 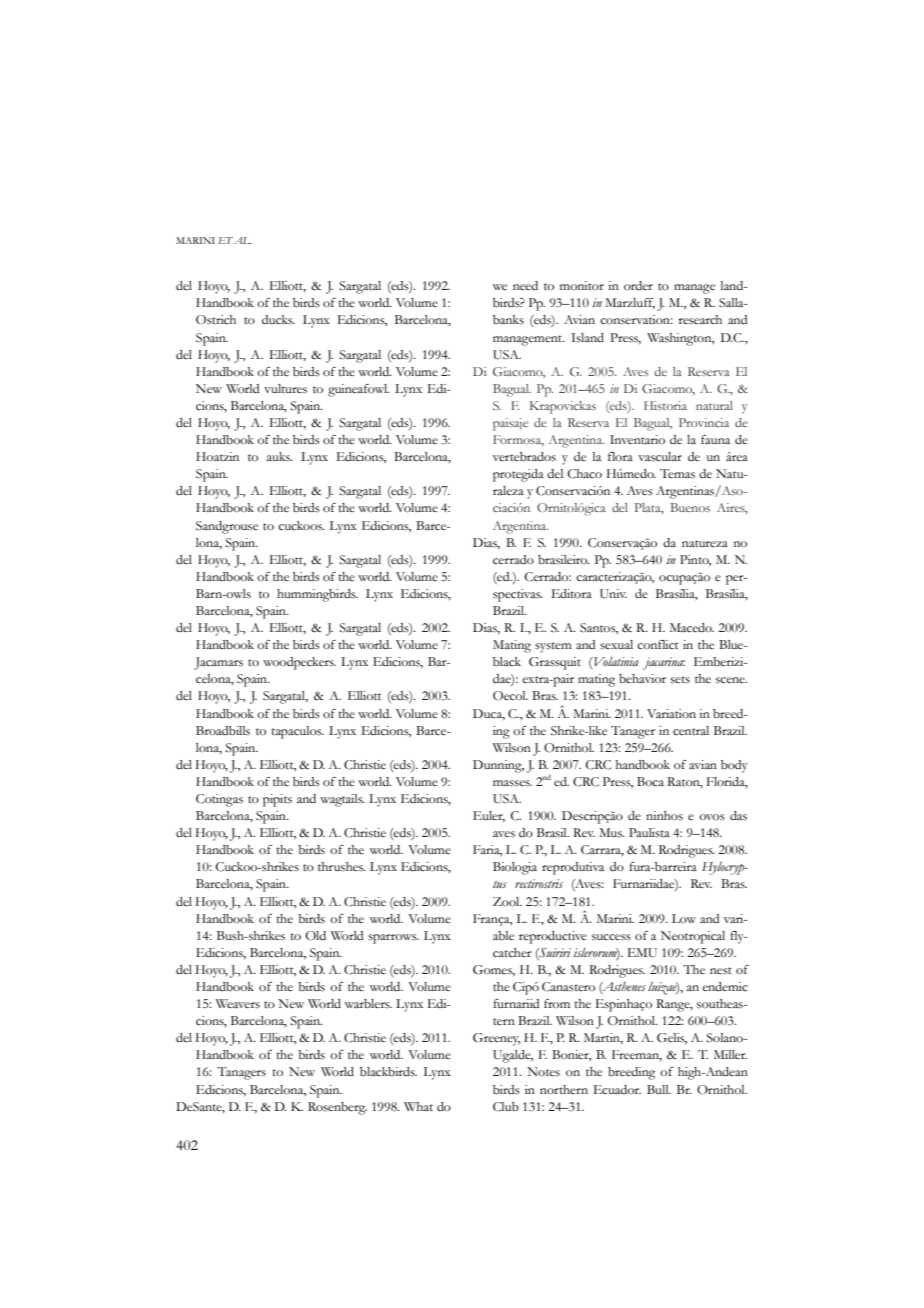 I want to click on Club, so click(x=506, y=1107).
